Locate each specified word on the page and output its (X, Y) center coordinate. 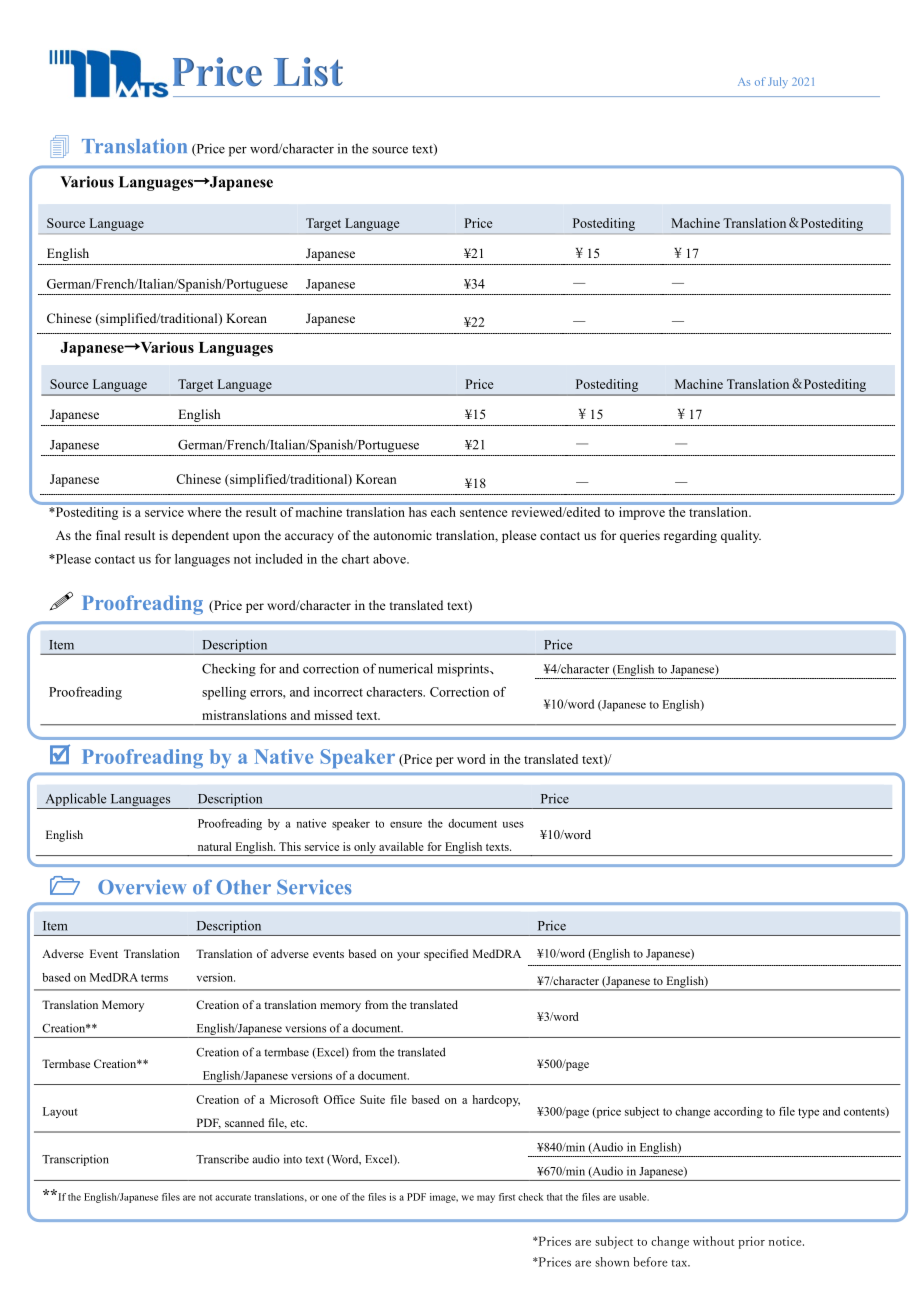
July (778, 82)
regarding (690, 536)
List (308, 72)
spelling (224, 693)
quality (741, 536)
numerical (405, 668)
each (443, 512)
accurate (233, 1197)
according (738, 1112)
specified (446, 955)
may (486, 1199)
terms (154, 978)
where (204, 512)
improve (642, 513)
